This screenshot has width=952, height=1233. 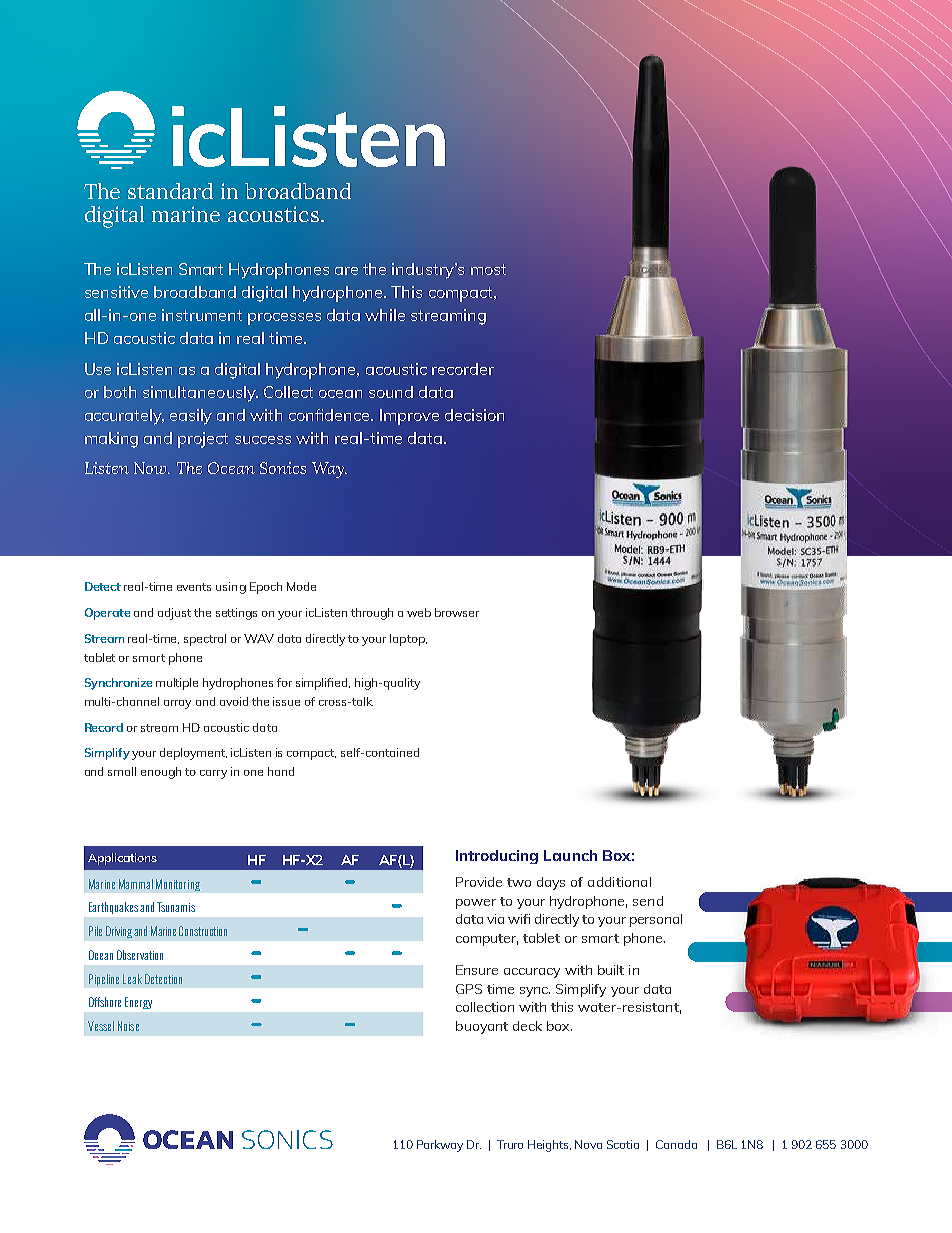 I want to click on are, so click(x=346, y=271).
